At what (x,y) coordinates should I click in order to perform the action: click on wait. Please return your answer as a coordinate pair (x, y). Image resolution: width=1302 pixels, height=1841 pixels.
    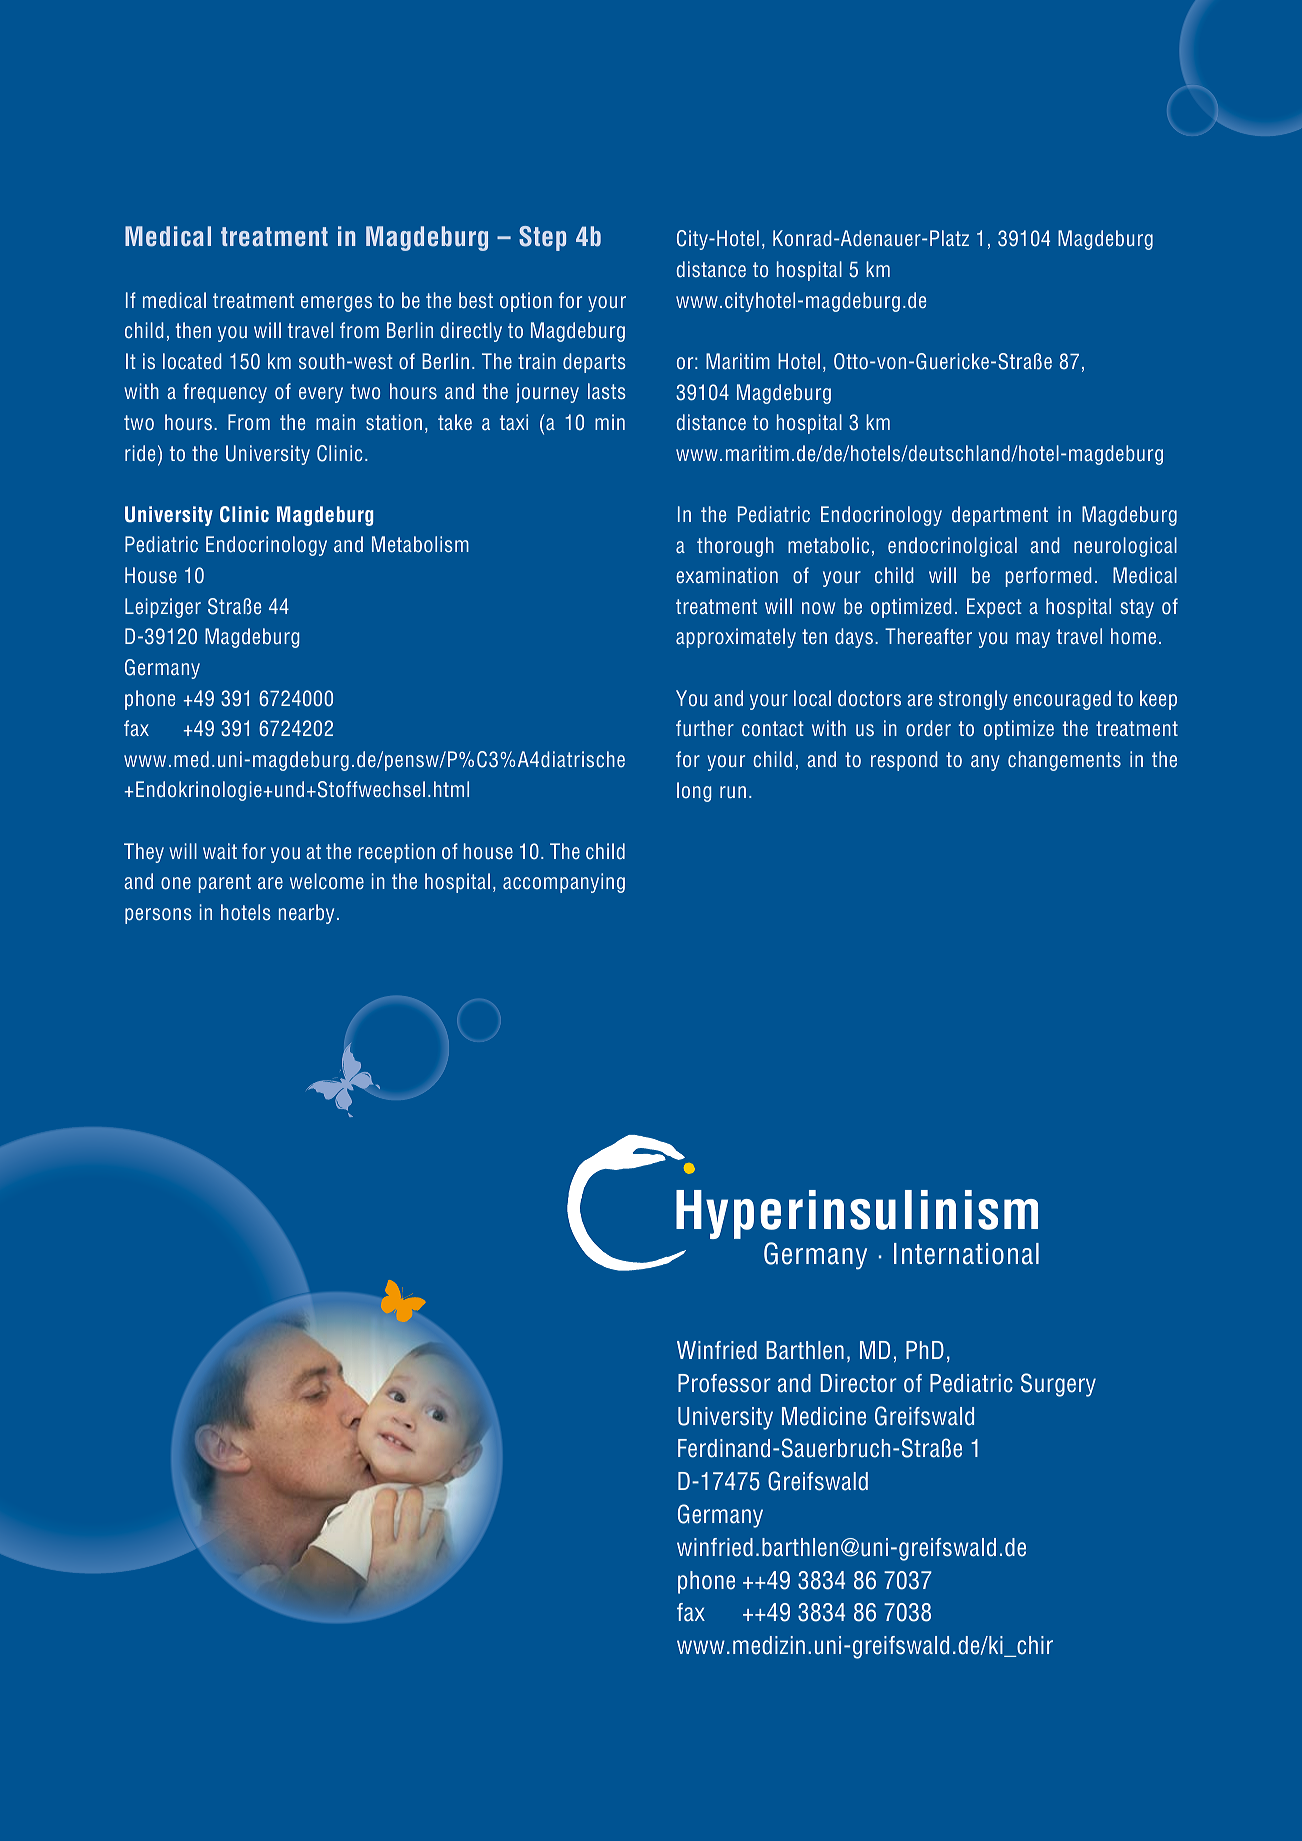
    Looking at the image, I should click on (220, 851).
